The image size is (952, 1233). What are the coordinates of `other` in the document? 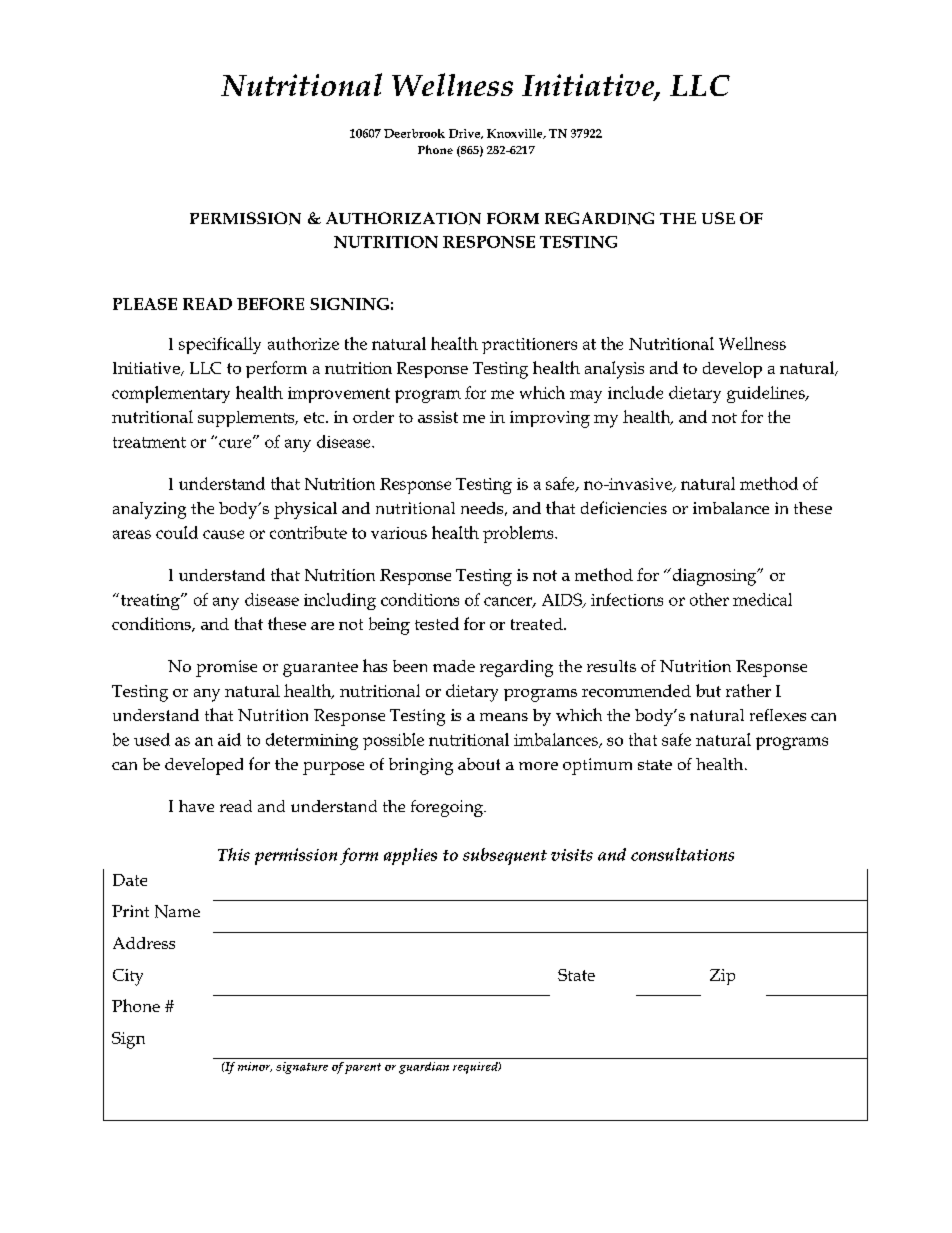 It's located at (709, 599).
